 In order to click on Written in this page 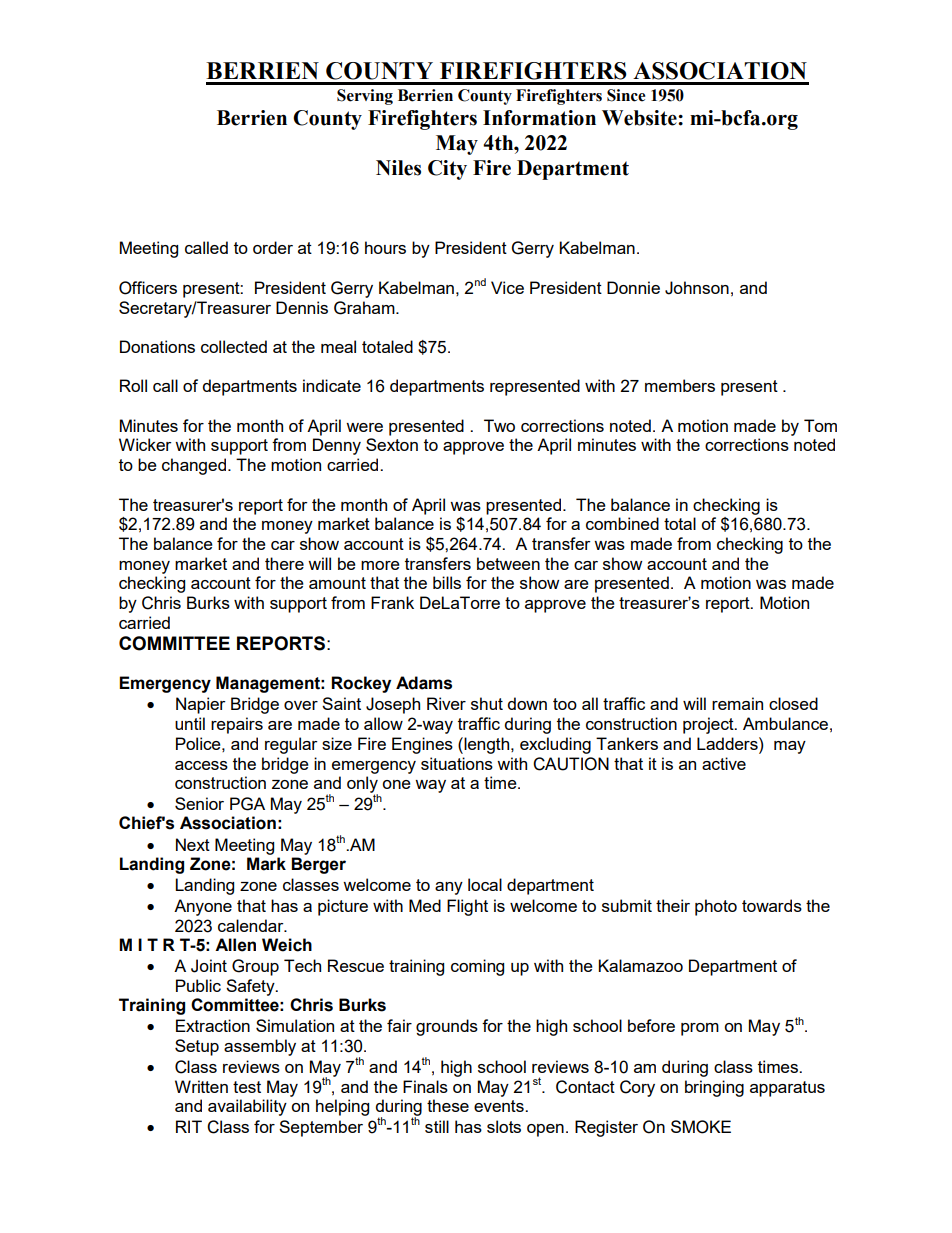, I will do `click(201, 1086)`.
